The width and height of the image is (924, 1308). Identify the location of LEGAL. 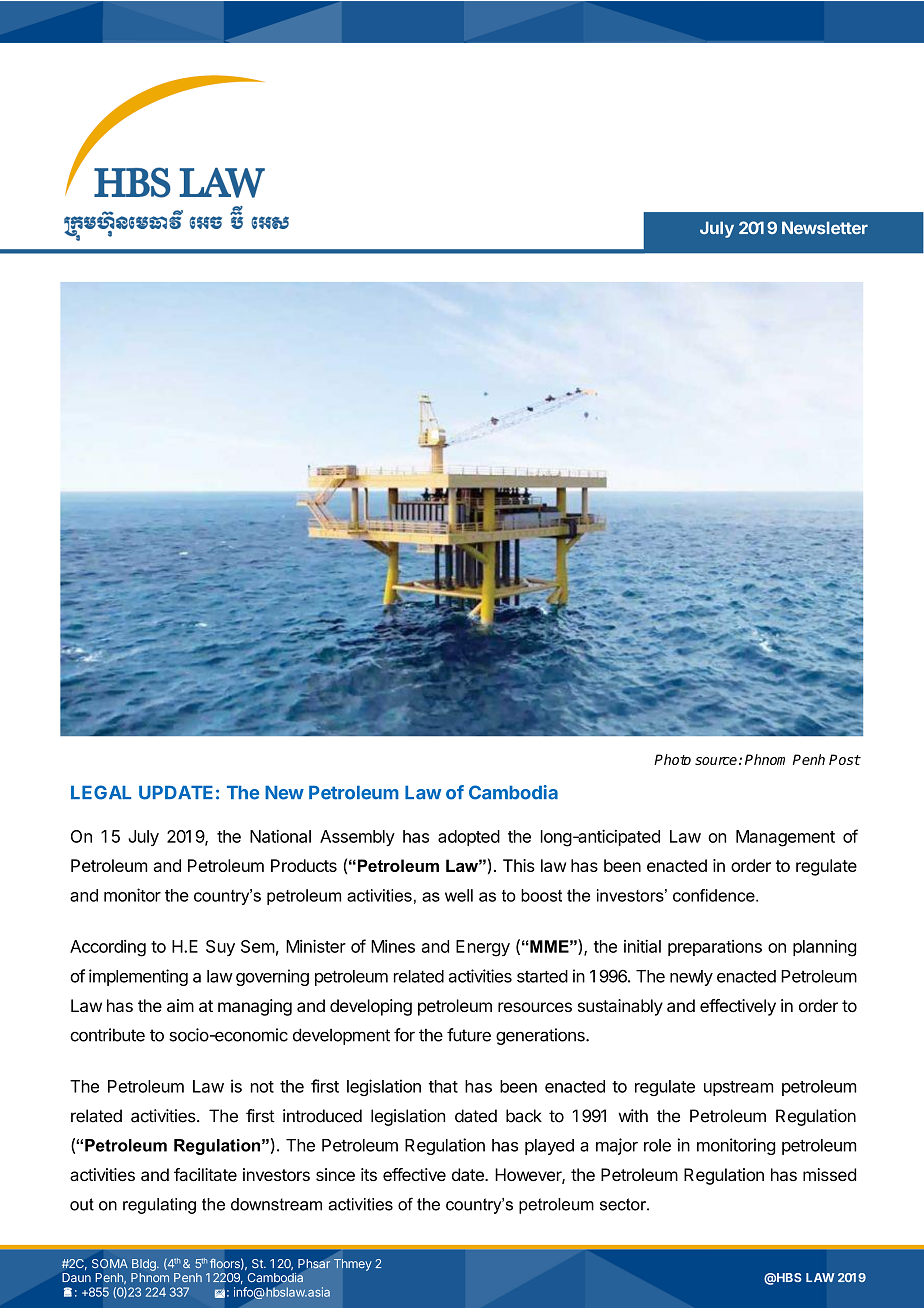
(101, 792).
